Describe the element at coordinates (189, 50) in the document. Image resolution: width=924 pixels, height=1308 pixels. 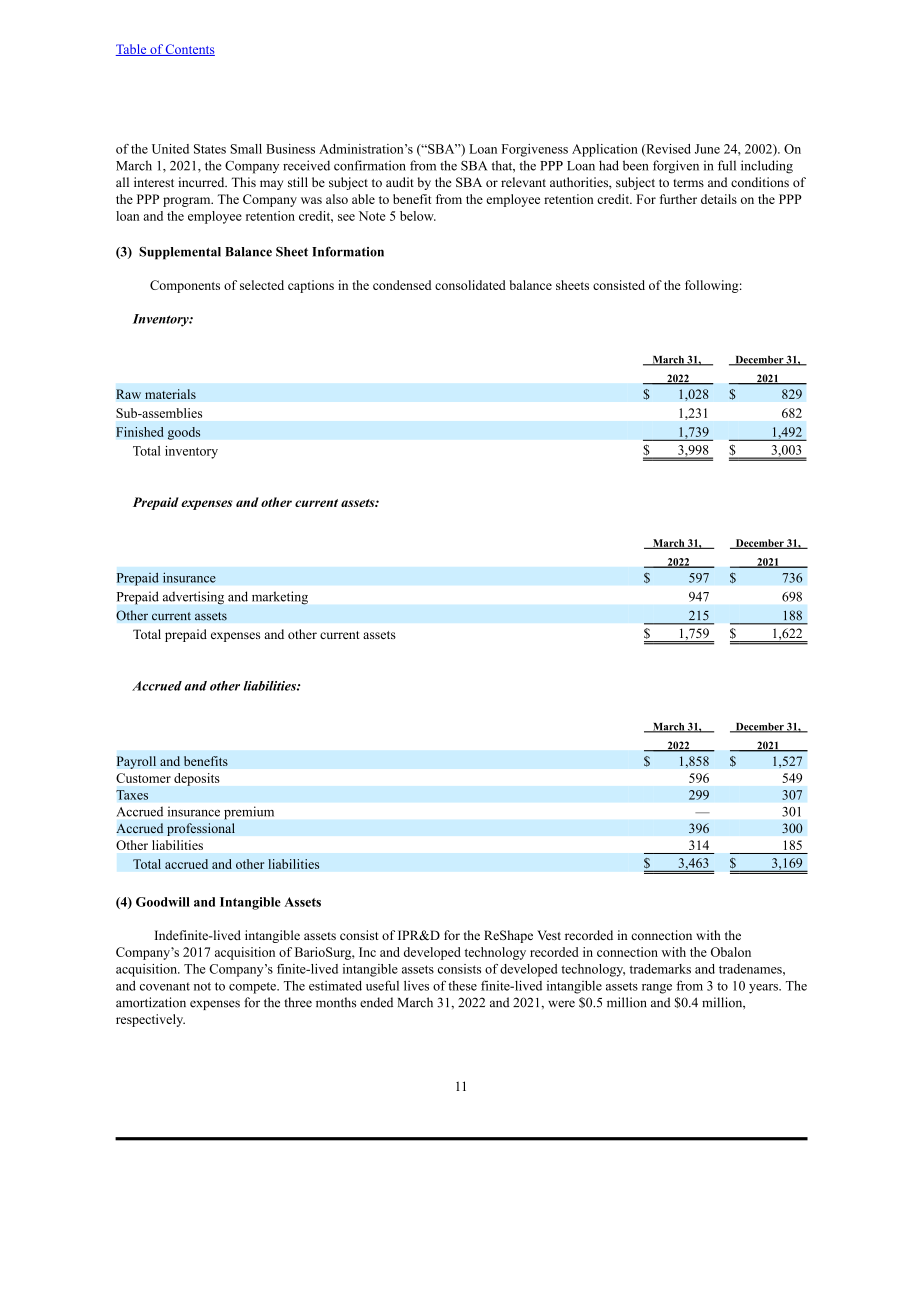
I see `Contents` at that location.
